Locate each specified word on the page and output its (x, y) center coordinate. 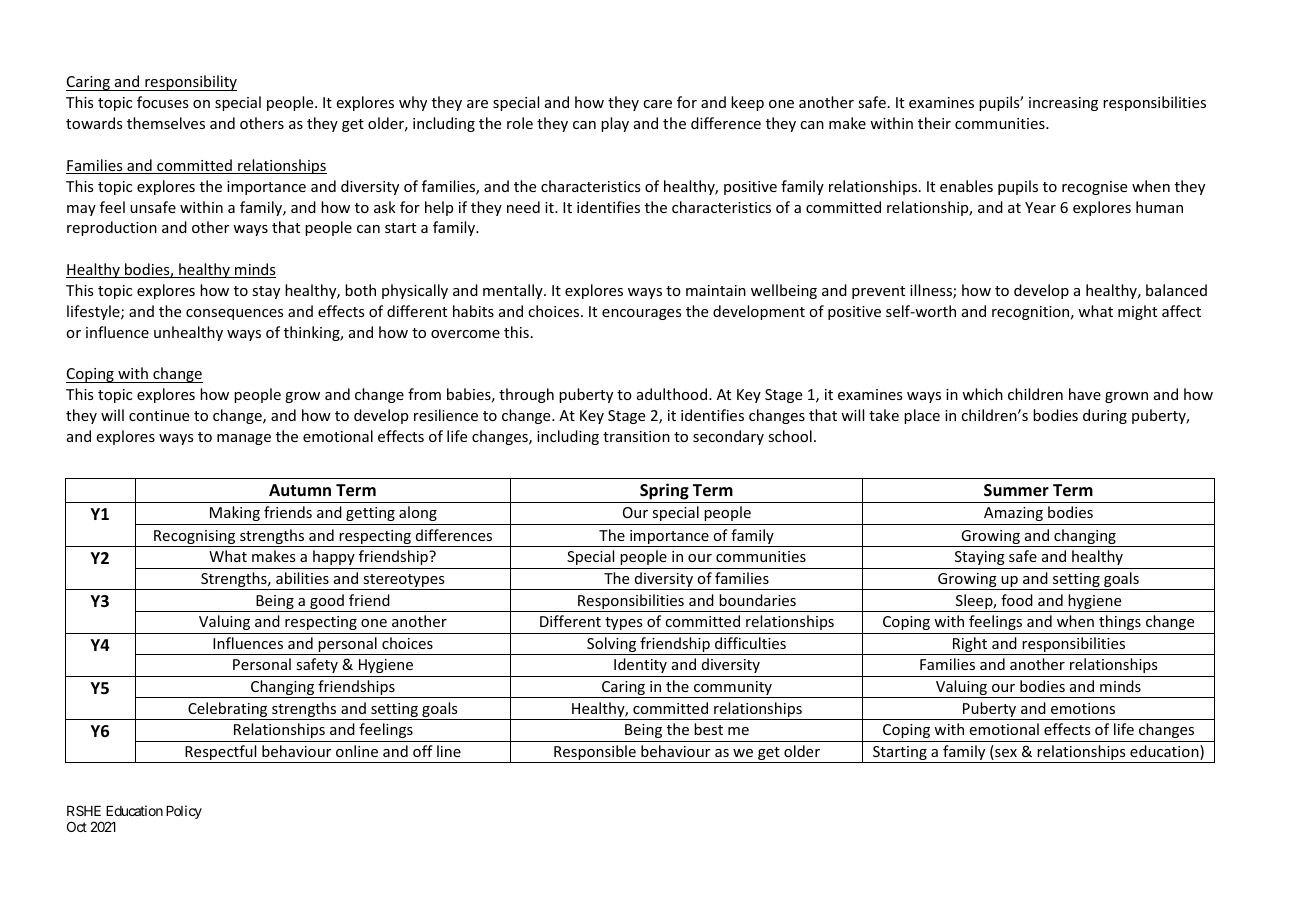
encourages (641, 314)
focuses (162, 102)
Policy (184, 812)
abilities (302, 578)
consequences (234, 314)
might (1137, 312)
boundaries (757, 600)
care (657, 104)
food (1017, 600)
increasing (1063, 104)
